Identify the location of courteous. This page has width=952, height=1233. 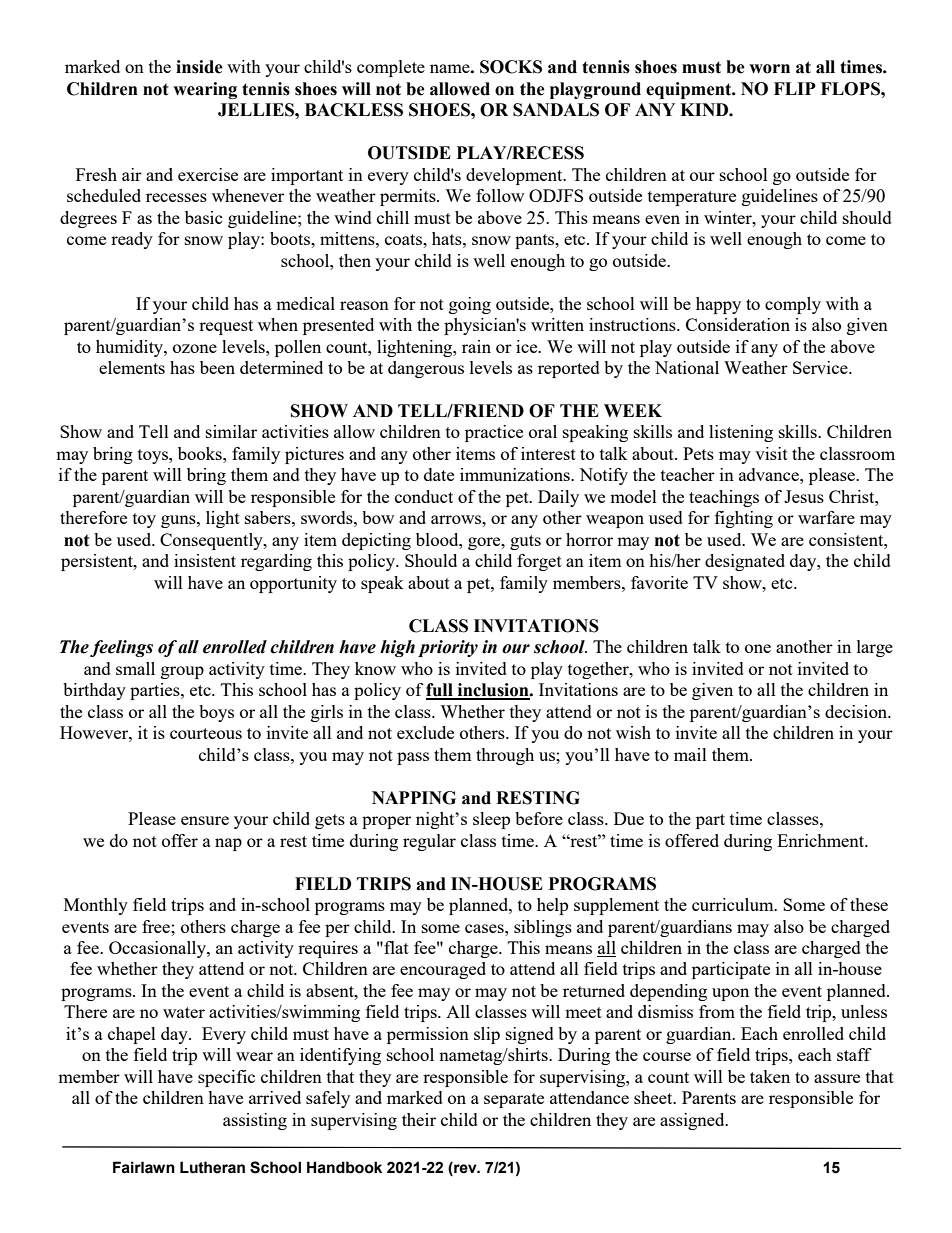
(206, 733).
